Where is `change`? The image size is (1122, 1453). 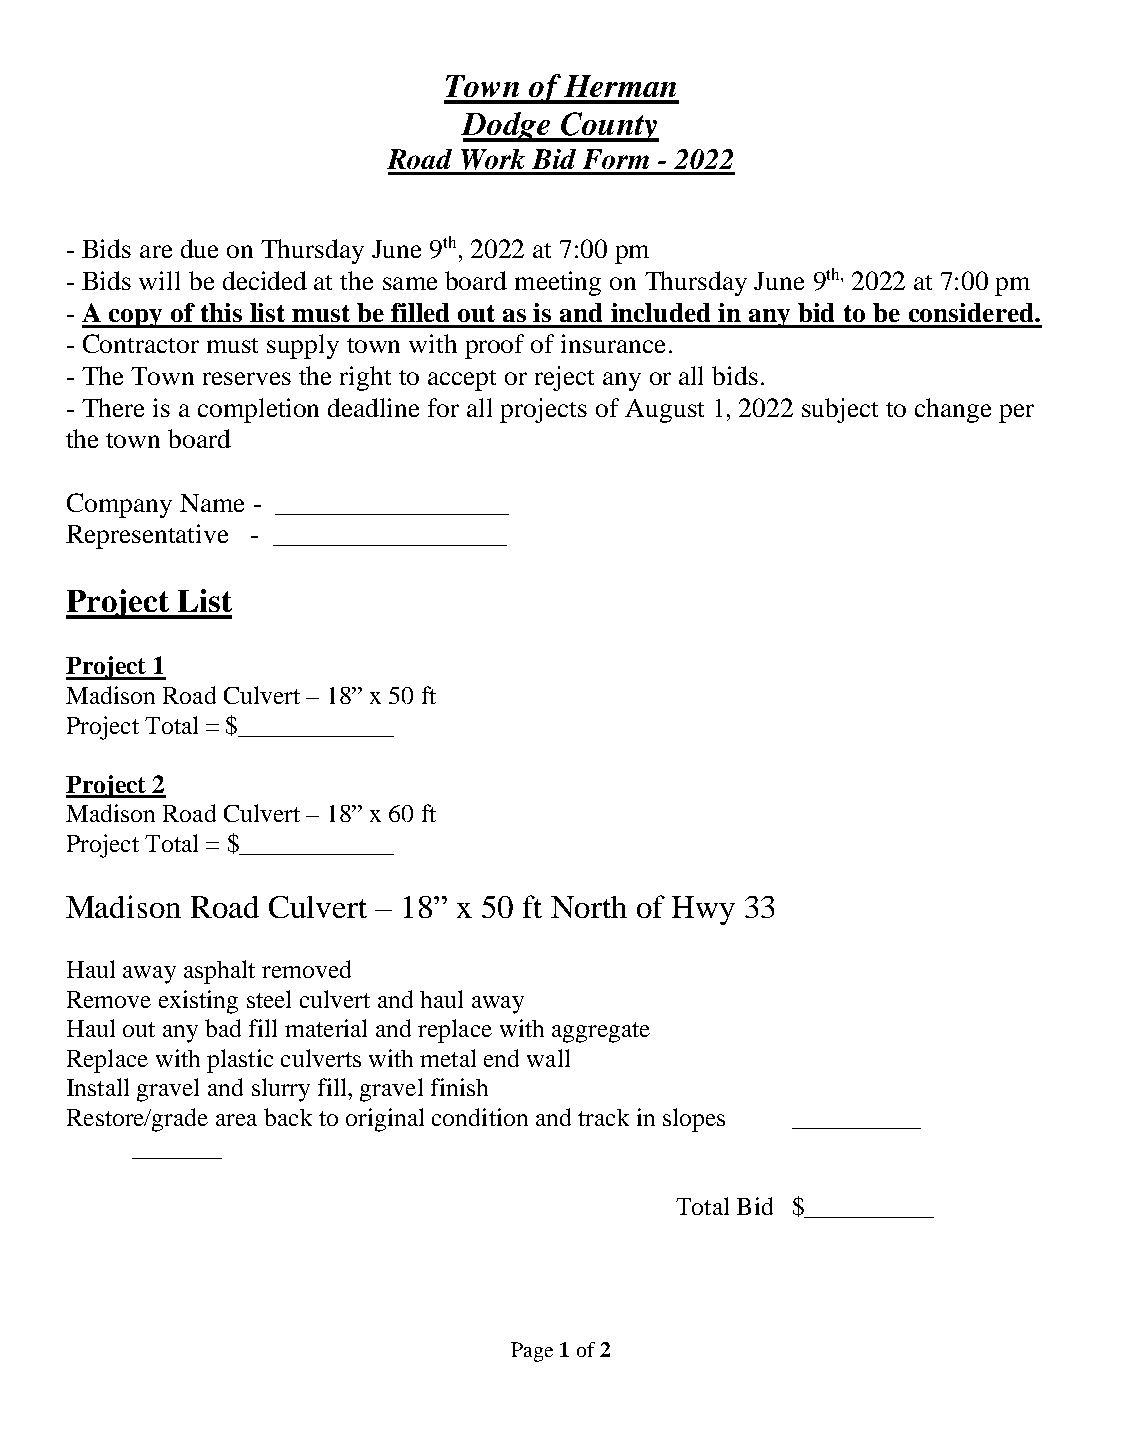 change is located at coordinates (953, 410).
